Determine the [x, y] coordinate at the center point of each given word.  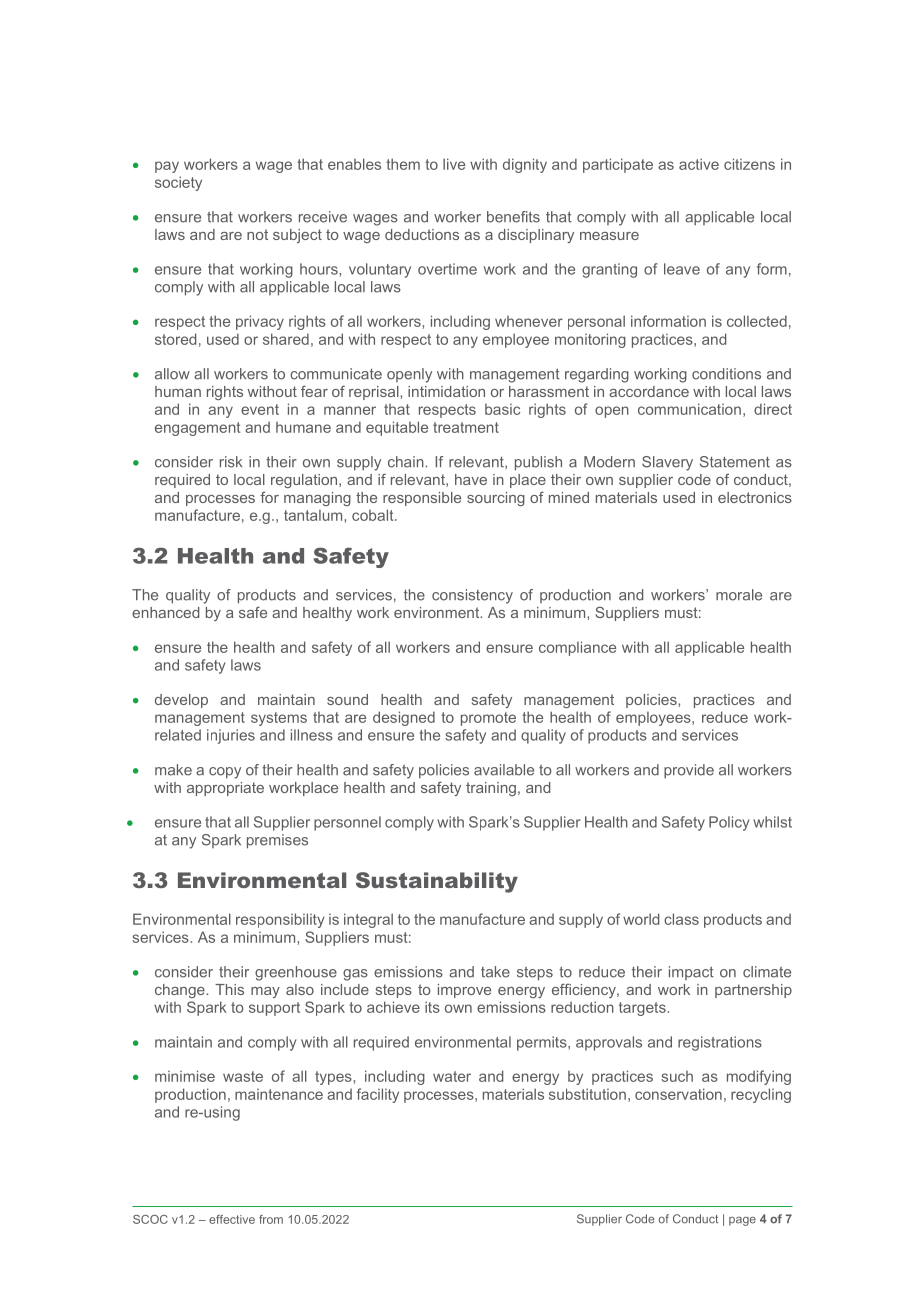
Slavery [667, 463]
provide [689, 771]
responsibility [280, 920]
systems [279, 719]
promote [488, 719]
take [495, 972]
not [257, 234]
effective [232, 1219]
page [742, 1221]
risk [231, 462]
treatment [466, 427]
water [452, 1076]
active [699, 164]
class [681, 919]
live [454, 164]
